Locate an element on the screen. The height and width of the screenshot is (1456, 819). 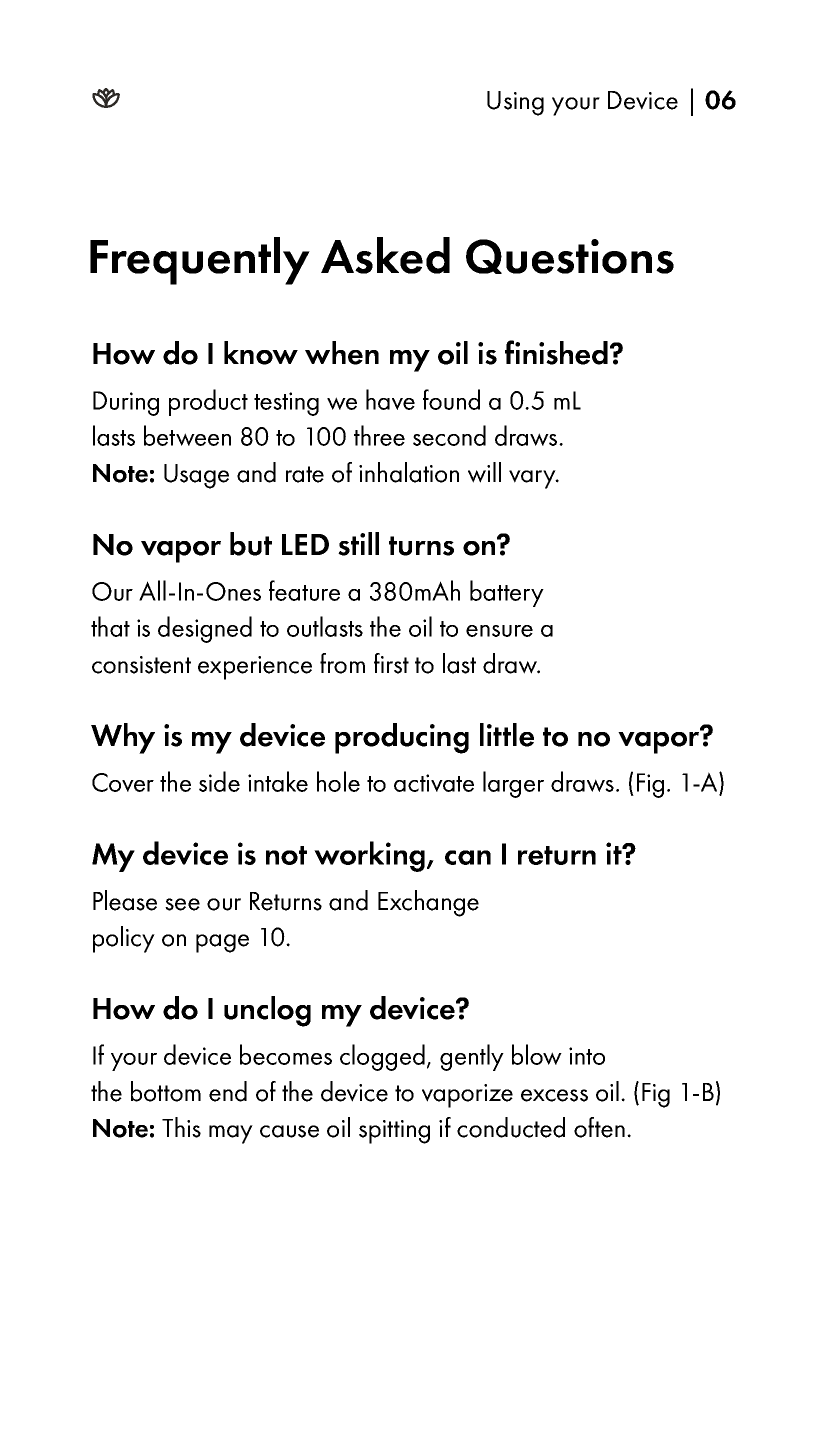
between is located at coordinates (187, 435).
